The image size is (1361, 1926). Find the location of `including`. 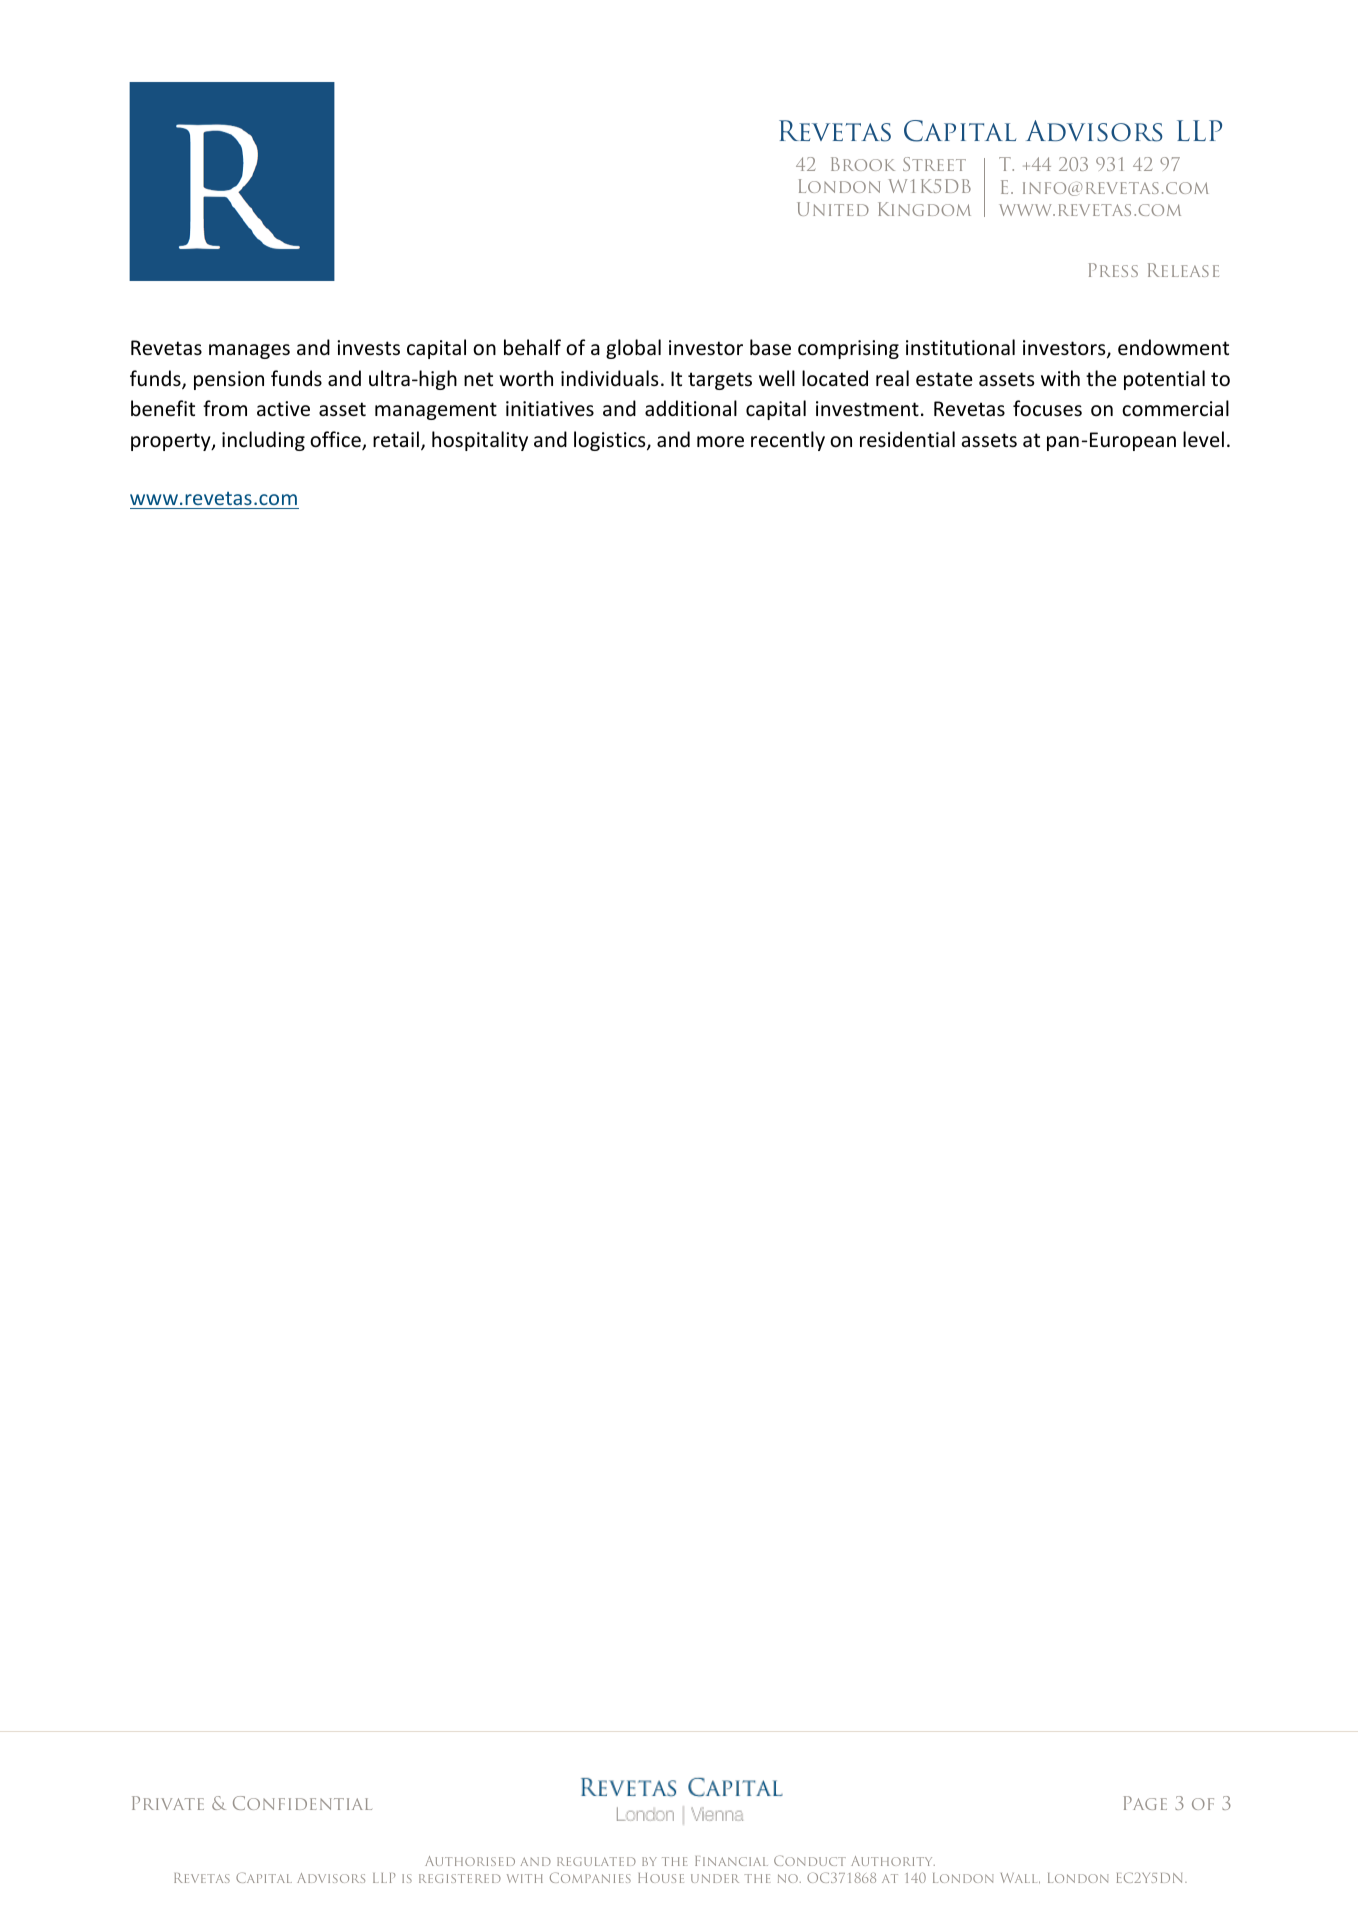

including is located at coordinates (263, 441).
